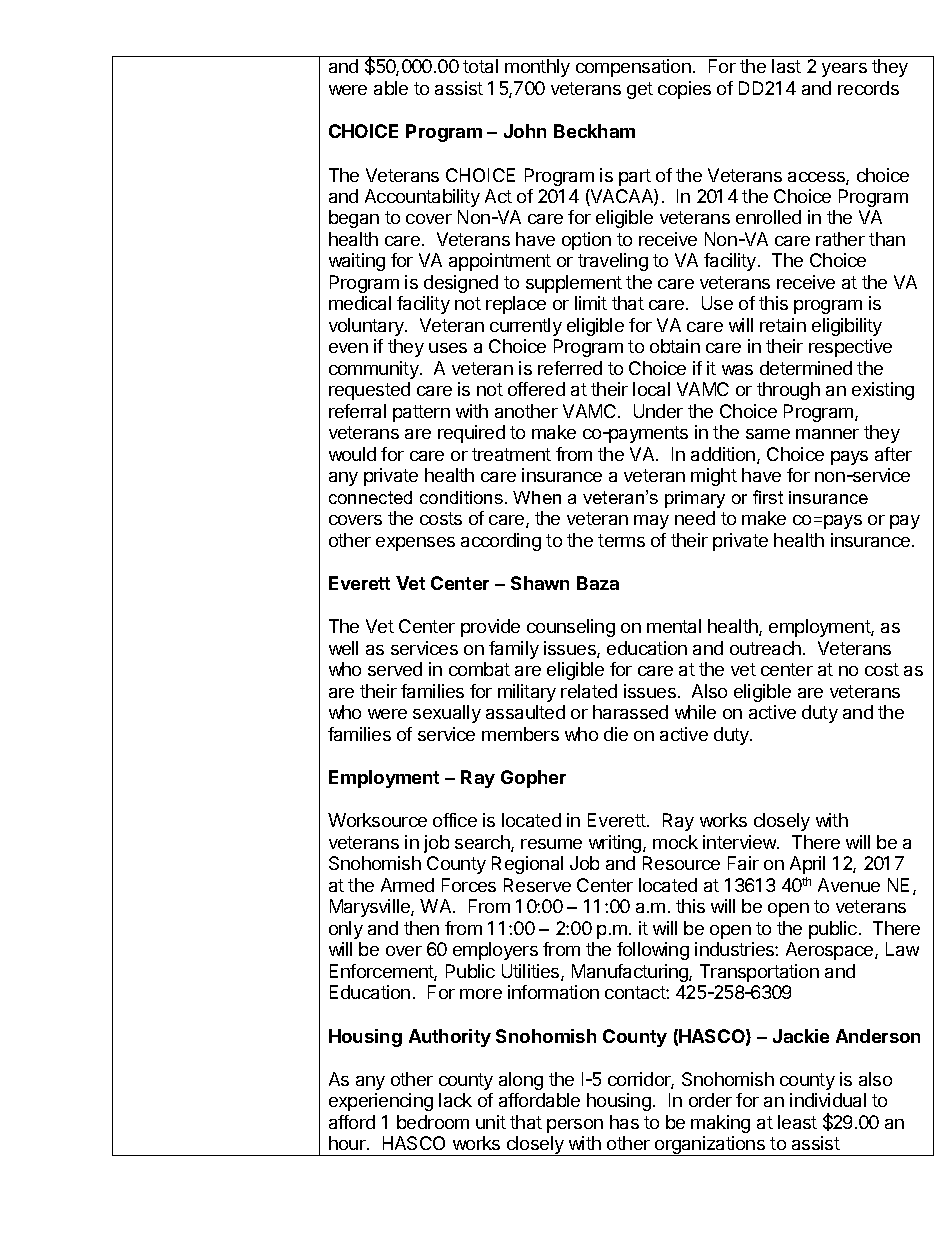  What do you see at coordinates (640, 90) in the screenshot?
I see `get` at bounding box center [640, 90].
